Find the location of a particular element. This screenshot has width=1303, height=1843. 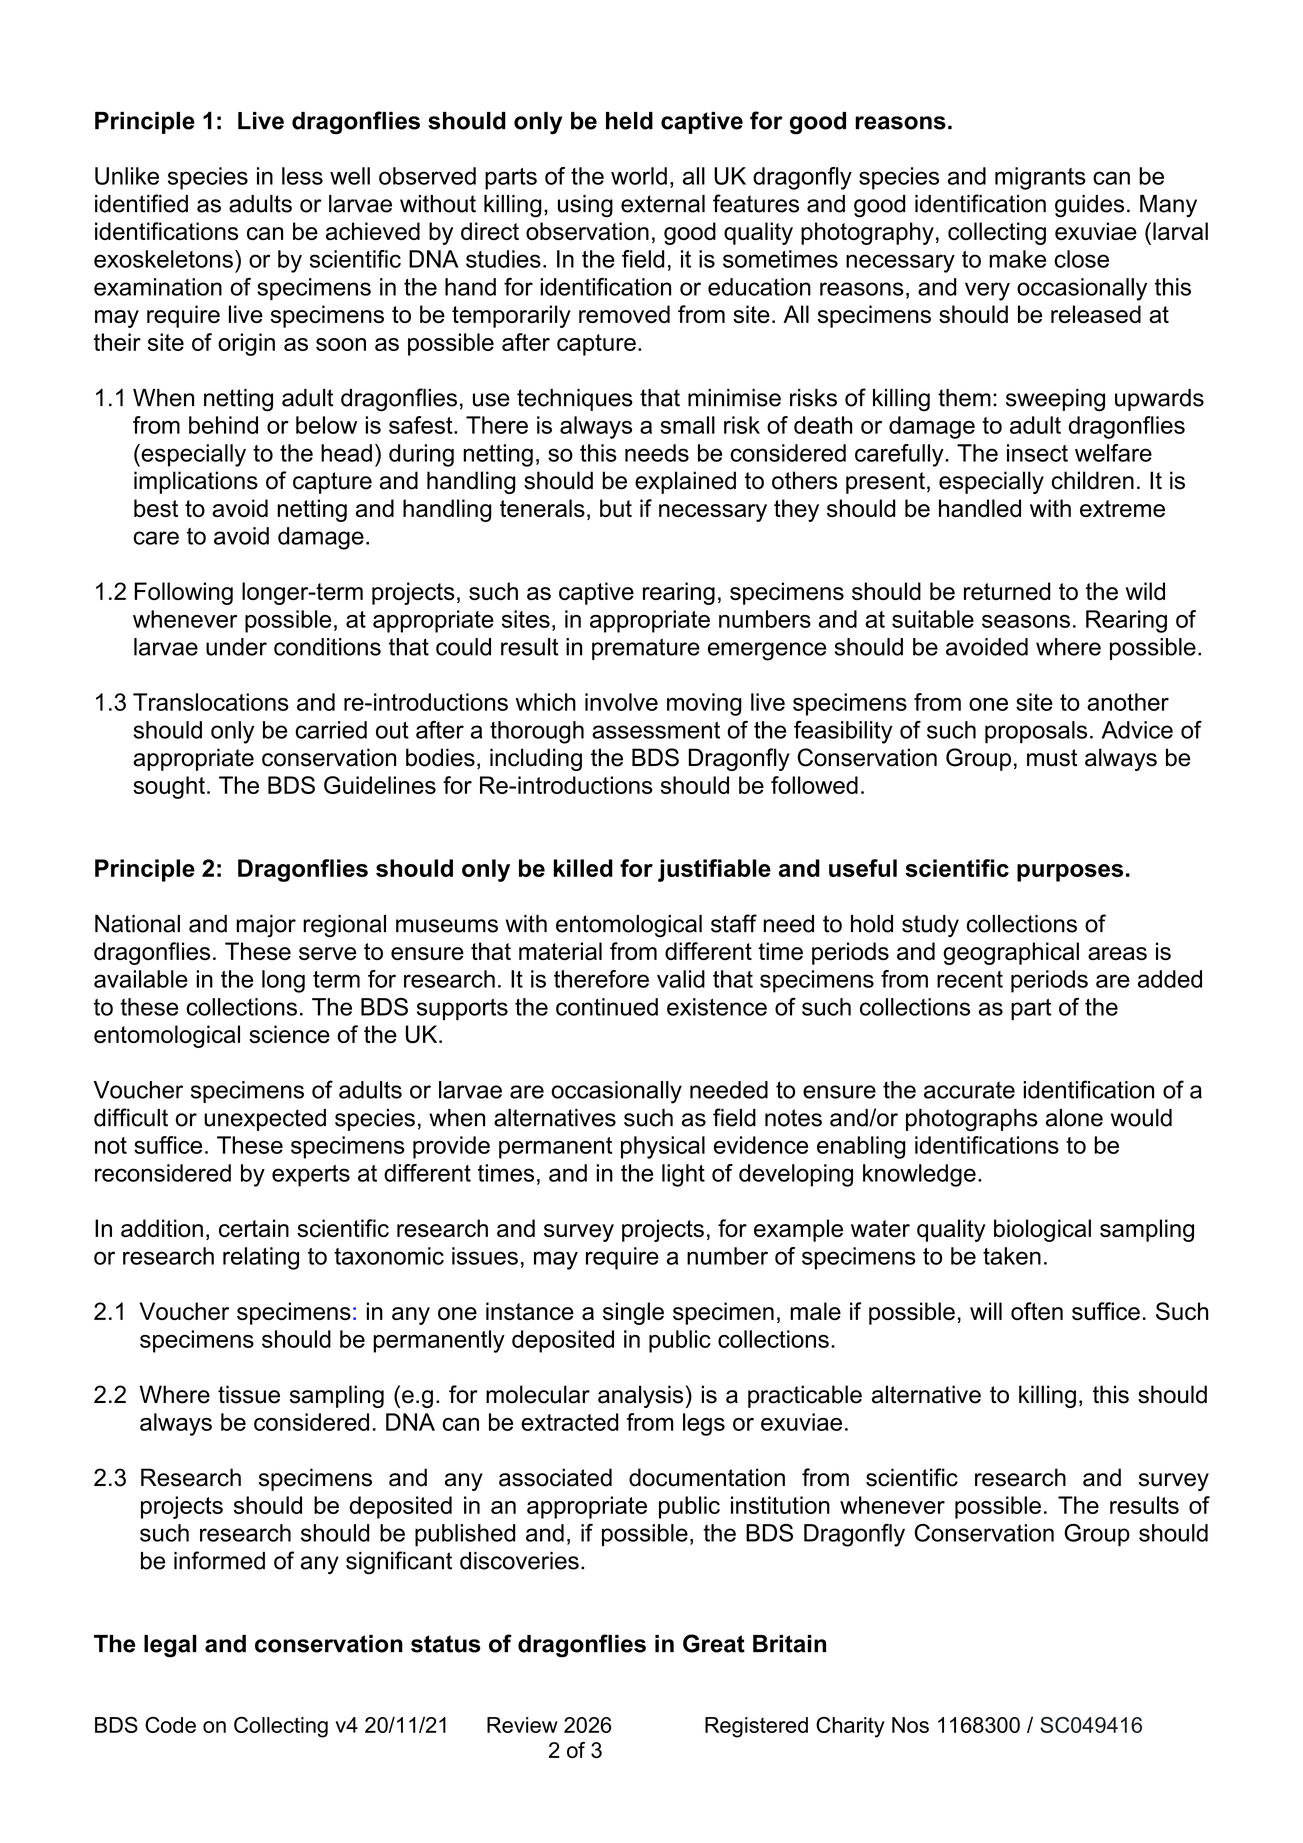

Great is located at coordinates (714, 1643).
